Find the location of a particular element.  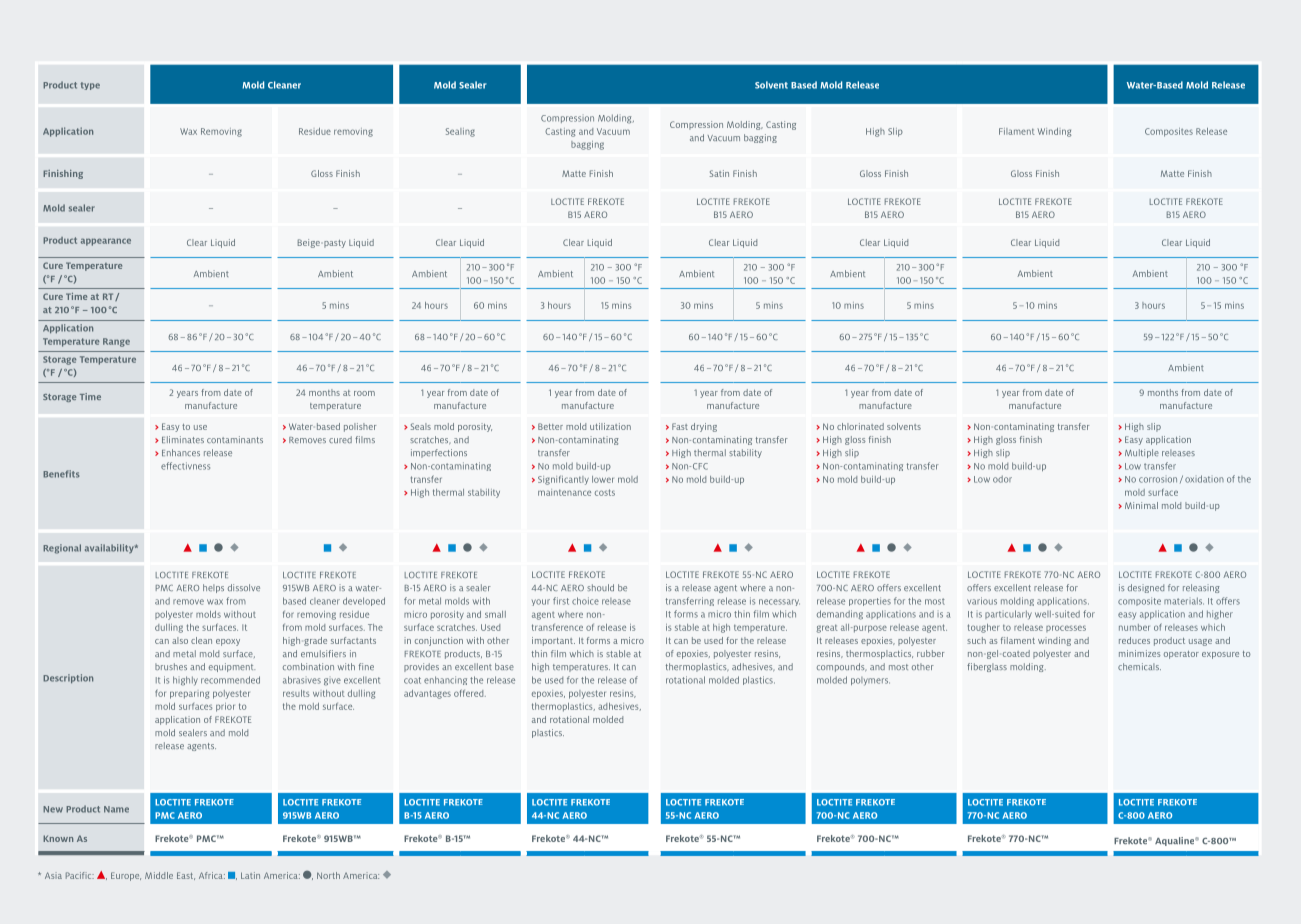

Satin is located at coordinates (719, 173).
